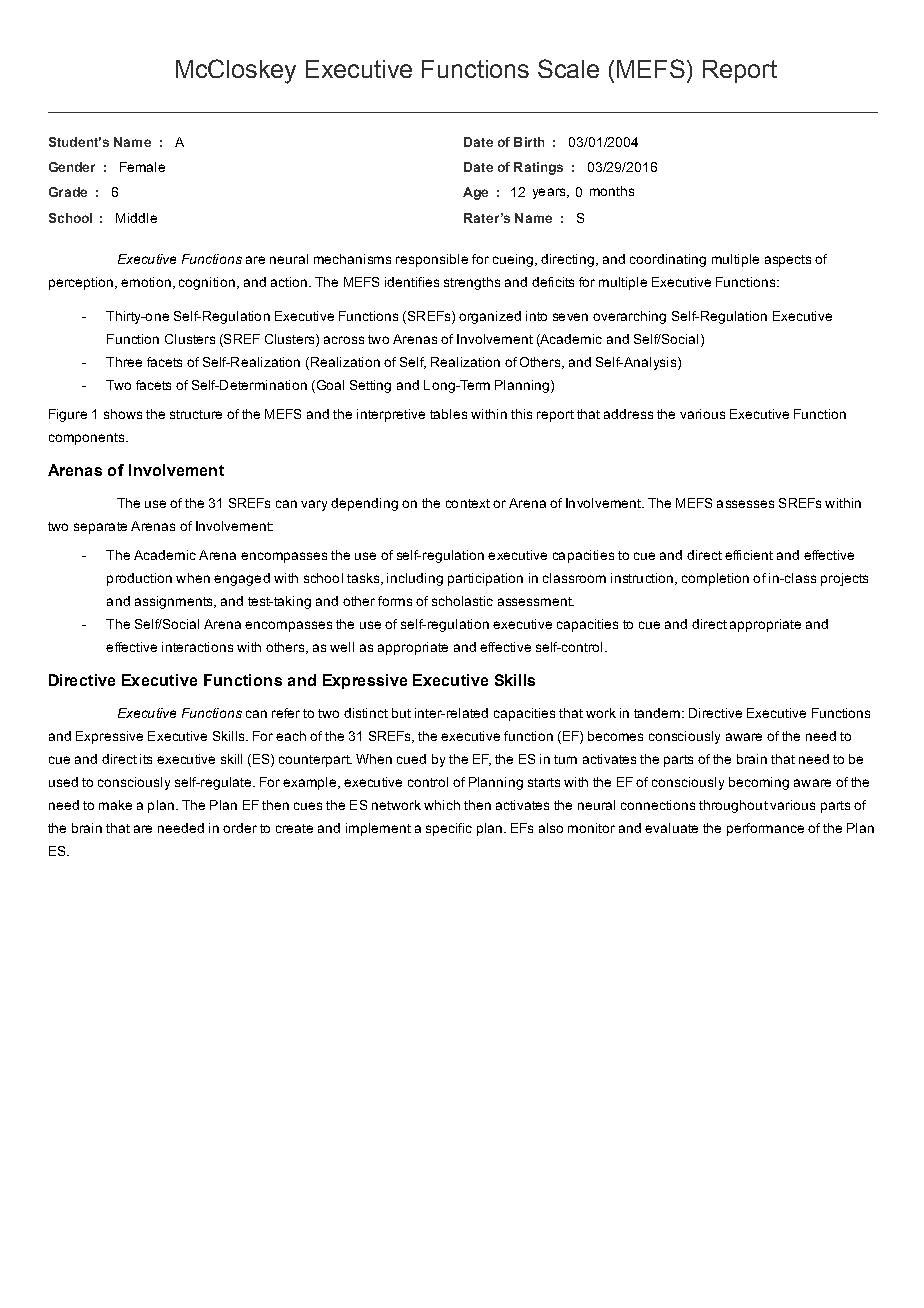  What do you see at coordinates (175, 602) in the screenshot?
I see `assignments` at bounding box center [175, 602].
